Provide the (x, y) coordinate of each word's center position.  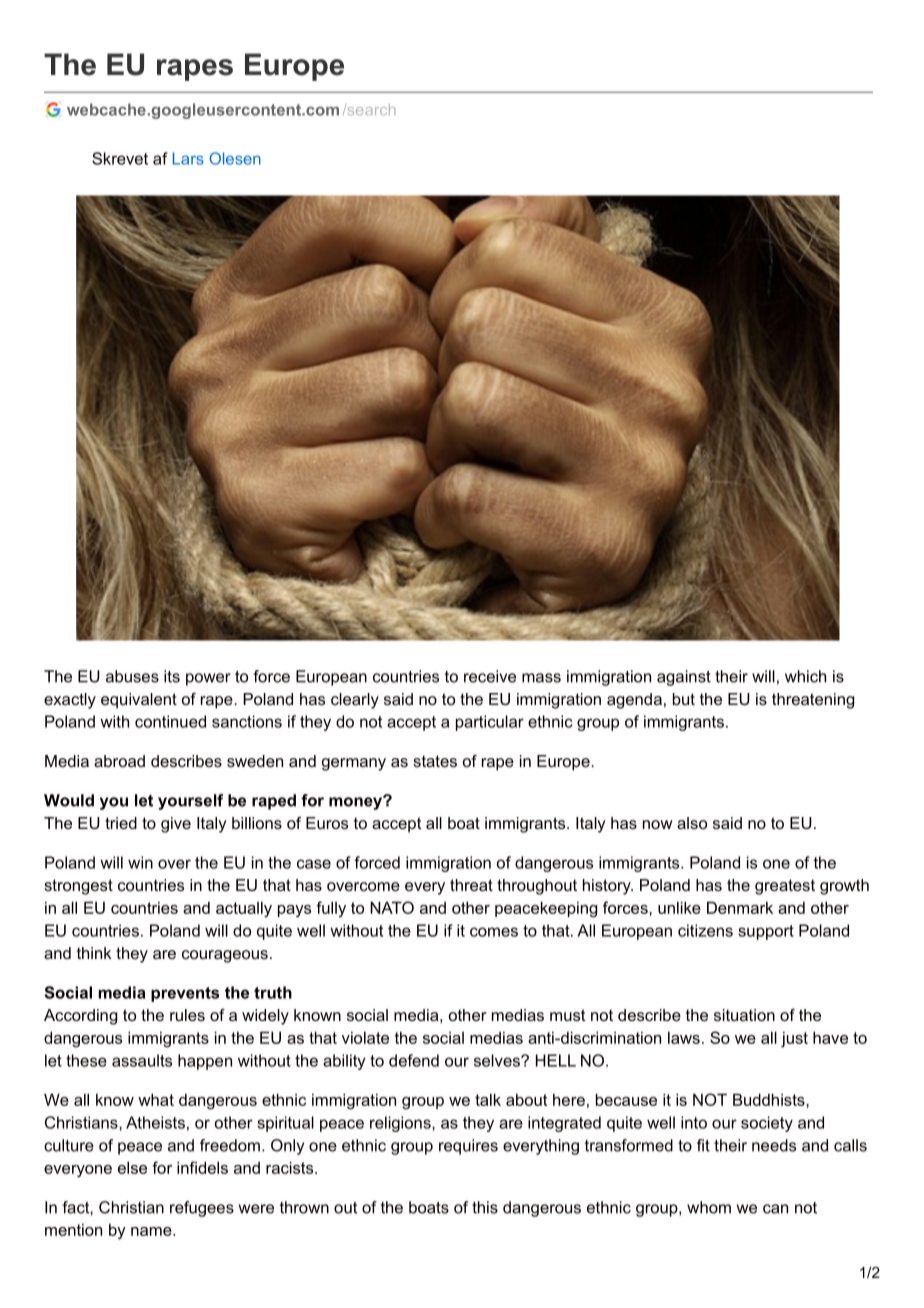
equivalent (139, 701)
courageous (225, 956)
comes (494, 932)
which (805, 676)
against (684, 678)
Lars (188, 158)
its (172, 676)
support (766, 932)
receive (490, 676)
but (684, 699)
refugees (202, 1209)
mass (541, 678)
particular (490, 723)
